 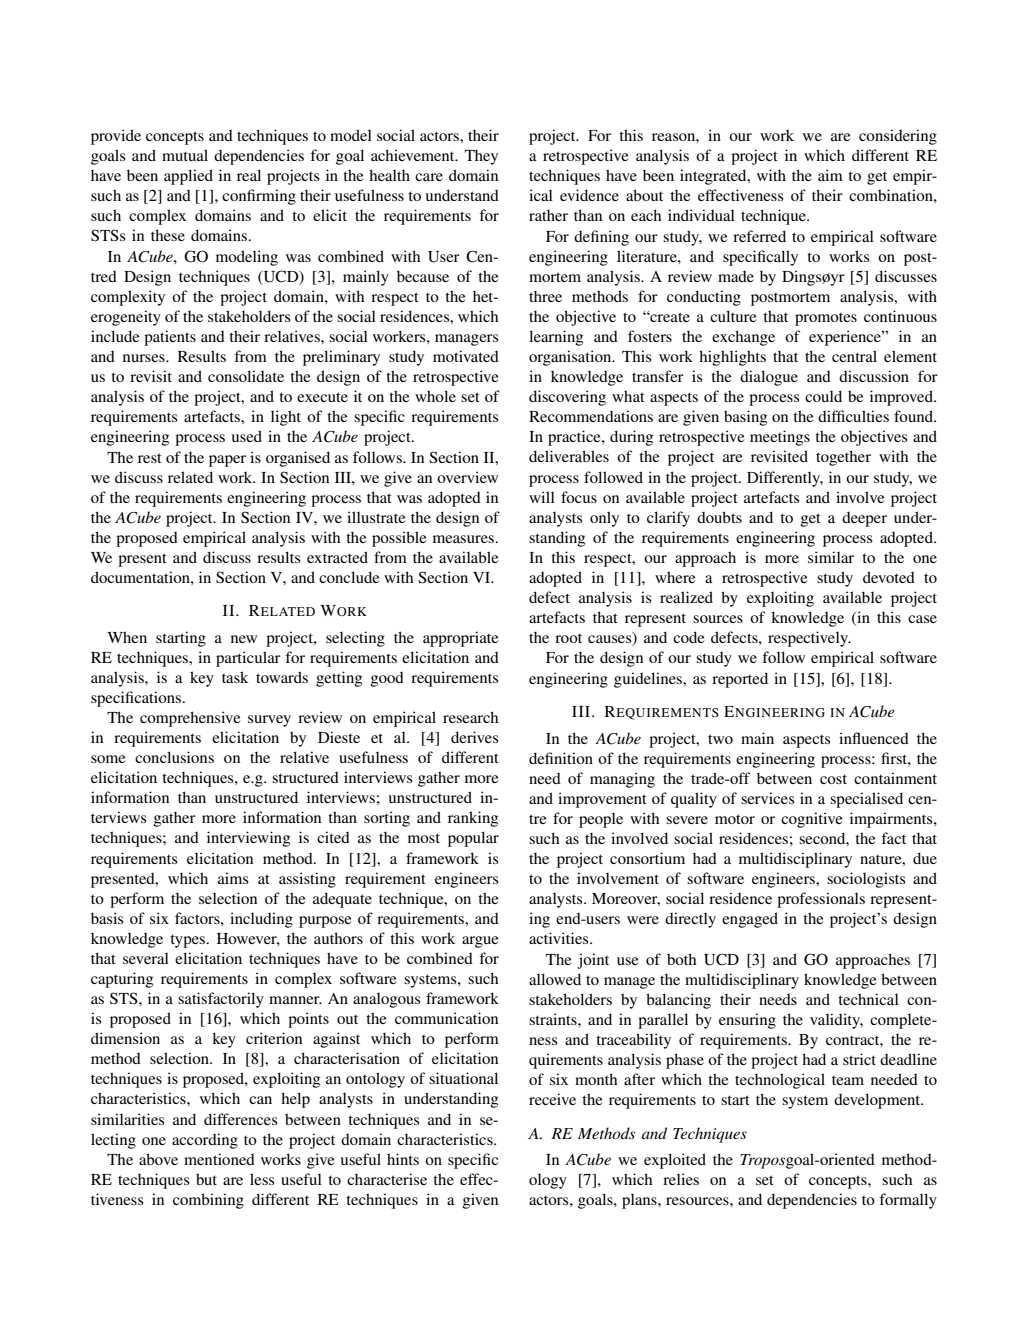 I want to click on considering, so click(x=898, y=137).
